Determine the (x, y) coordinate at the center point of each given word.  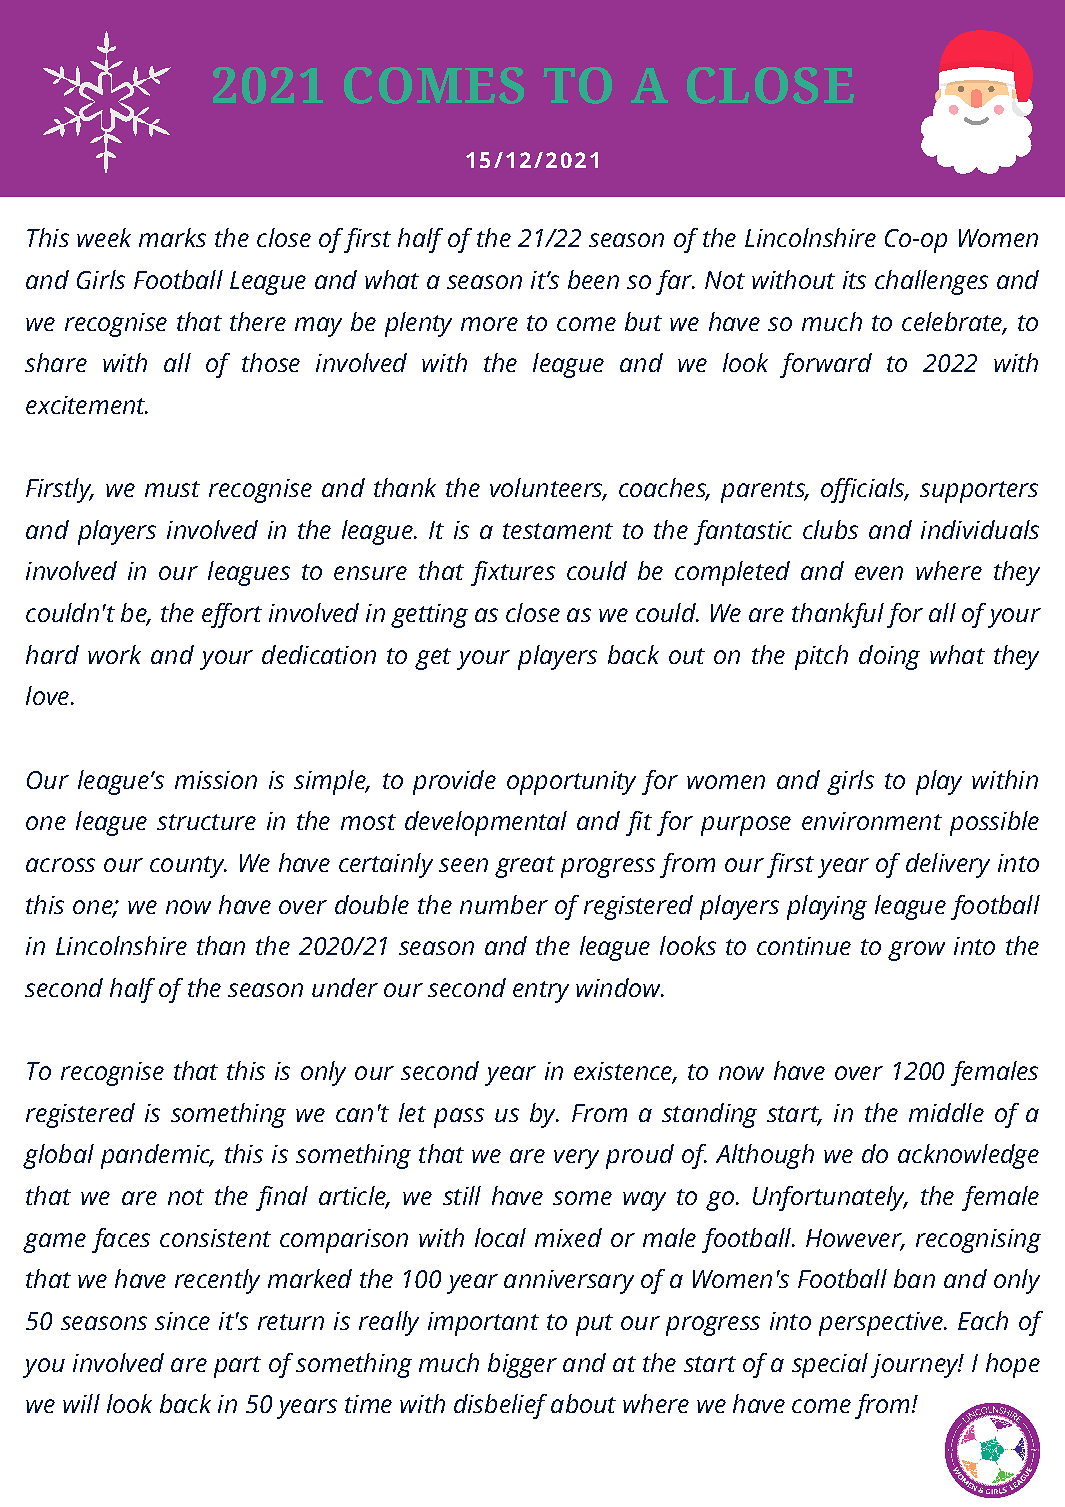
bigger (522, 1365)
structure (206, 822)
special (830, 1365)
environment (872, 821)
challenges (931, 282)
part (237, 1367)
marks (172, 237)
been (593, 279)
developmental (486, 823)
